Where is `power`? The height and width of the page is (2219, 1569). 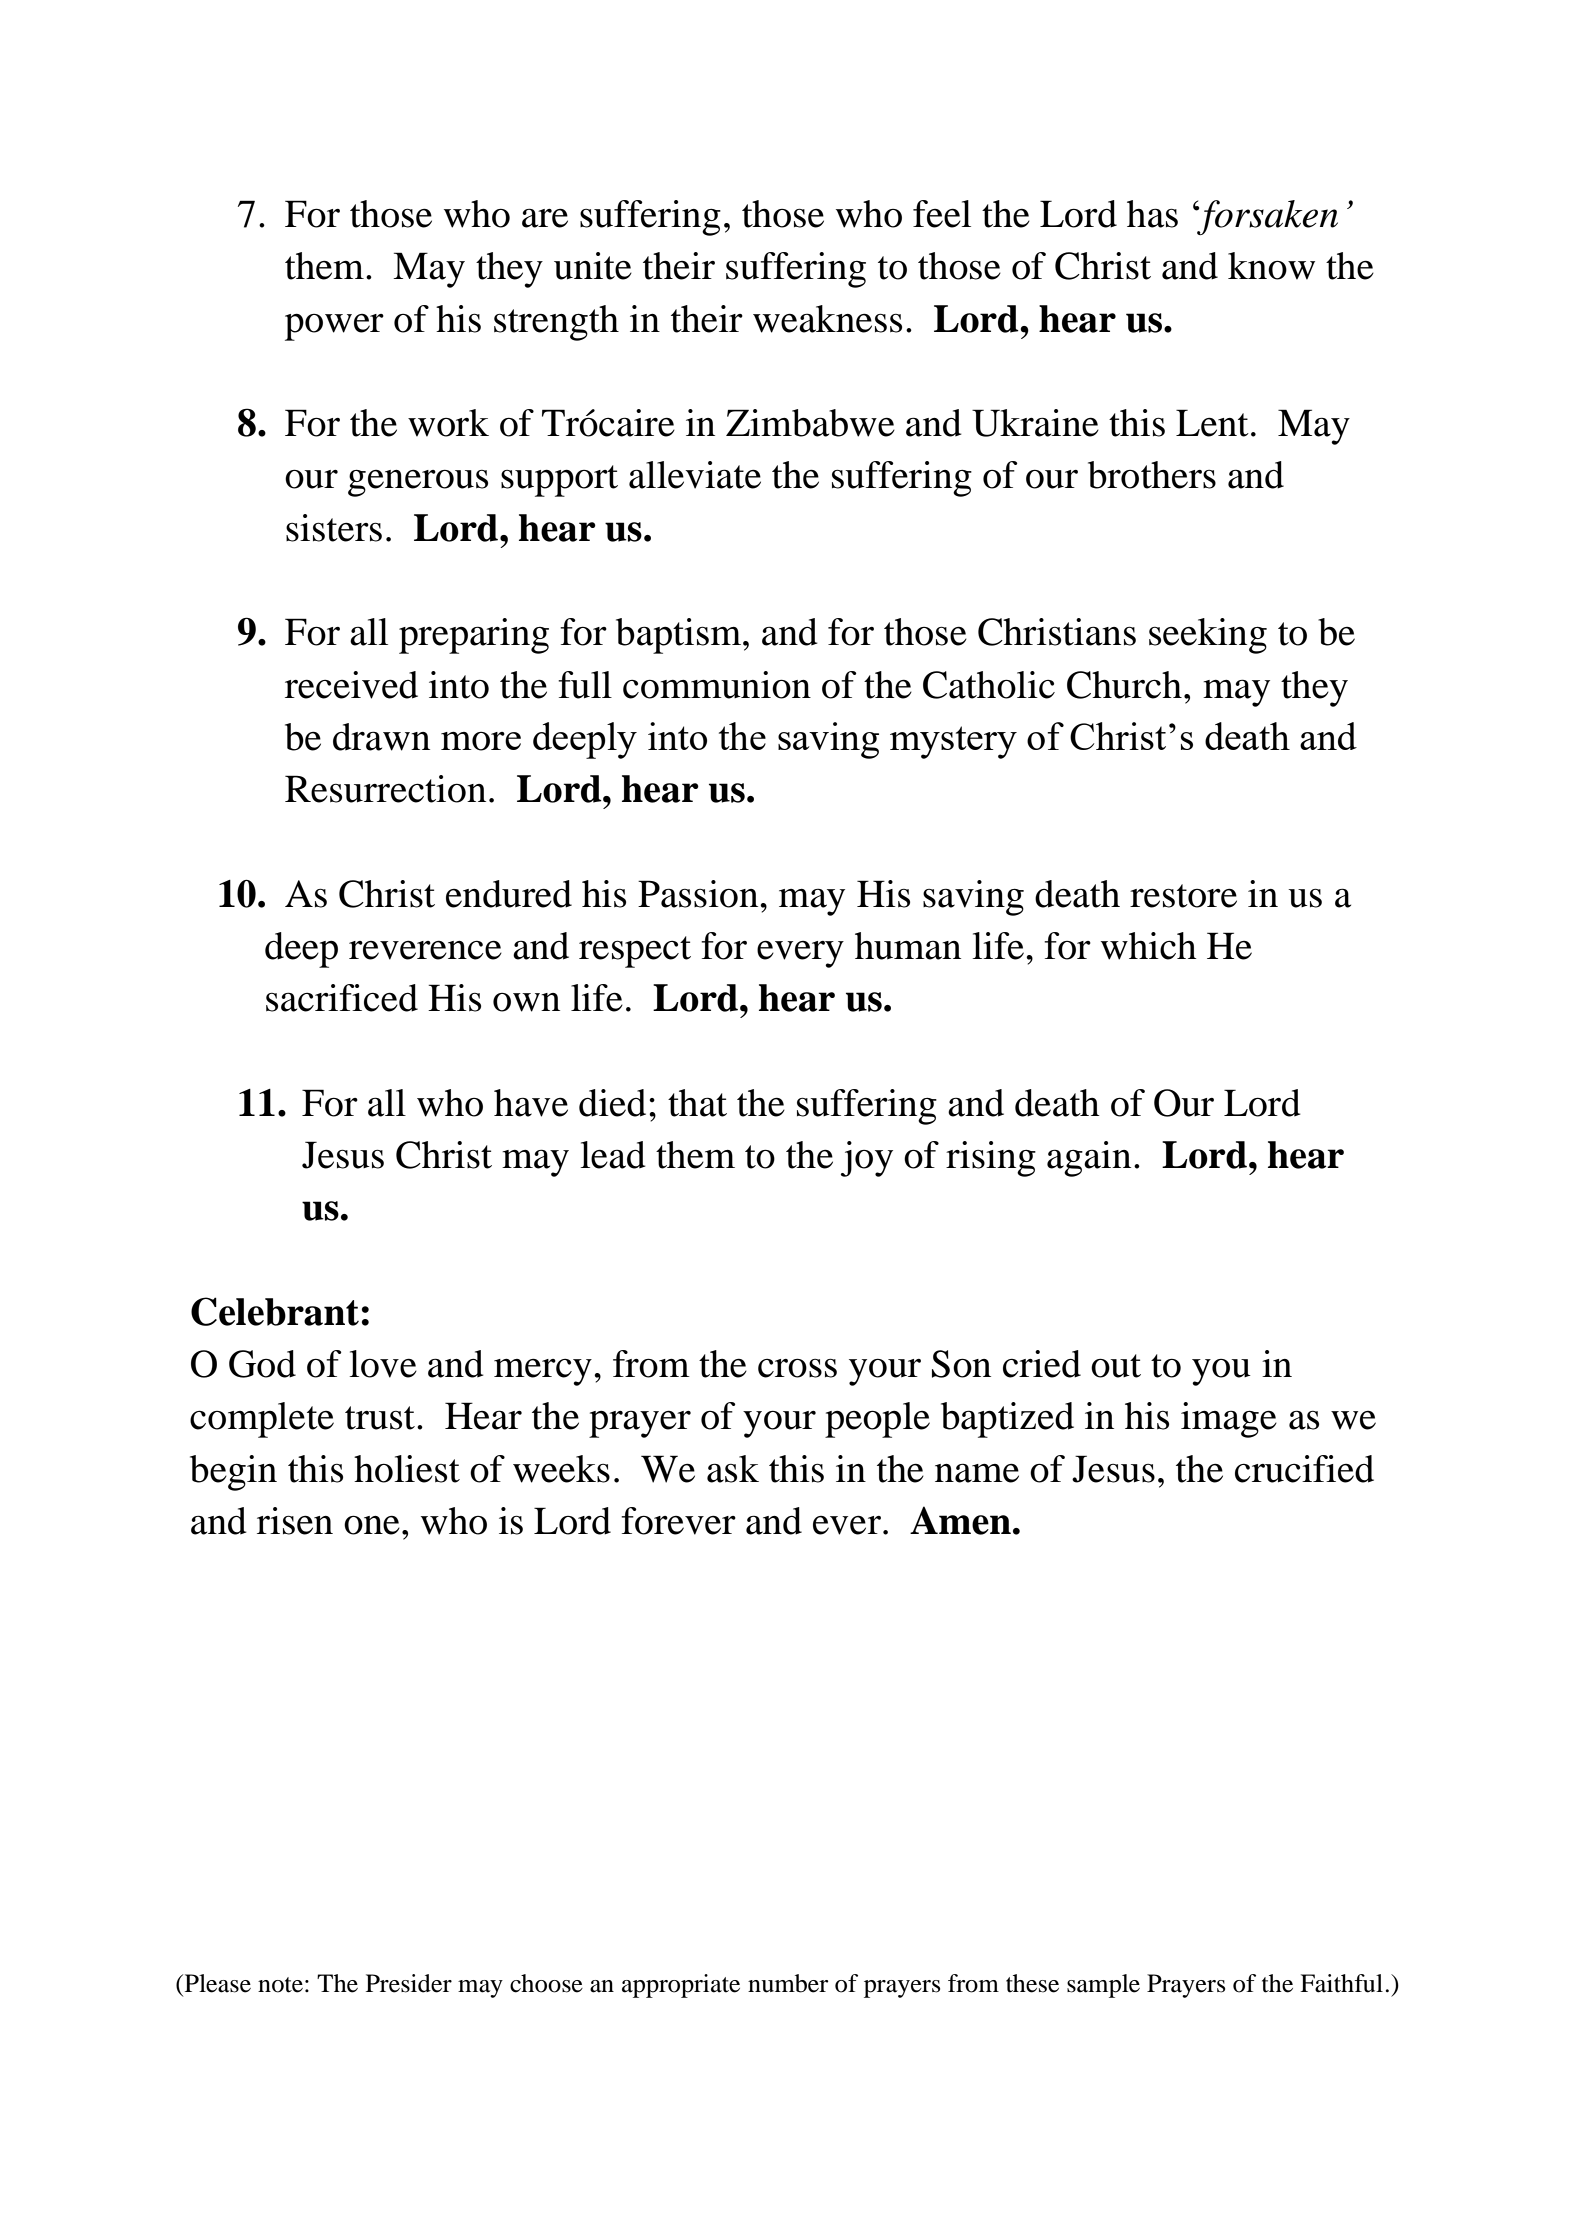
power is located at coordinates (334, 327).
